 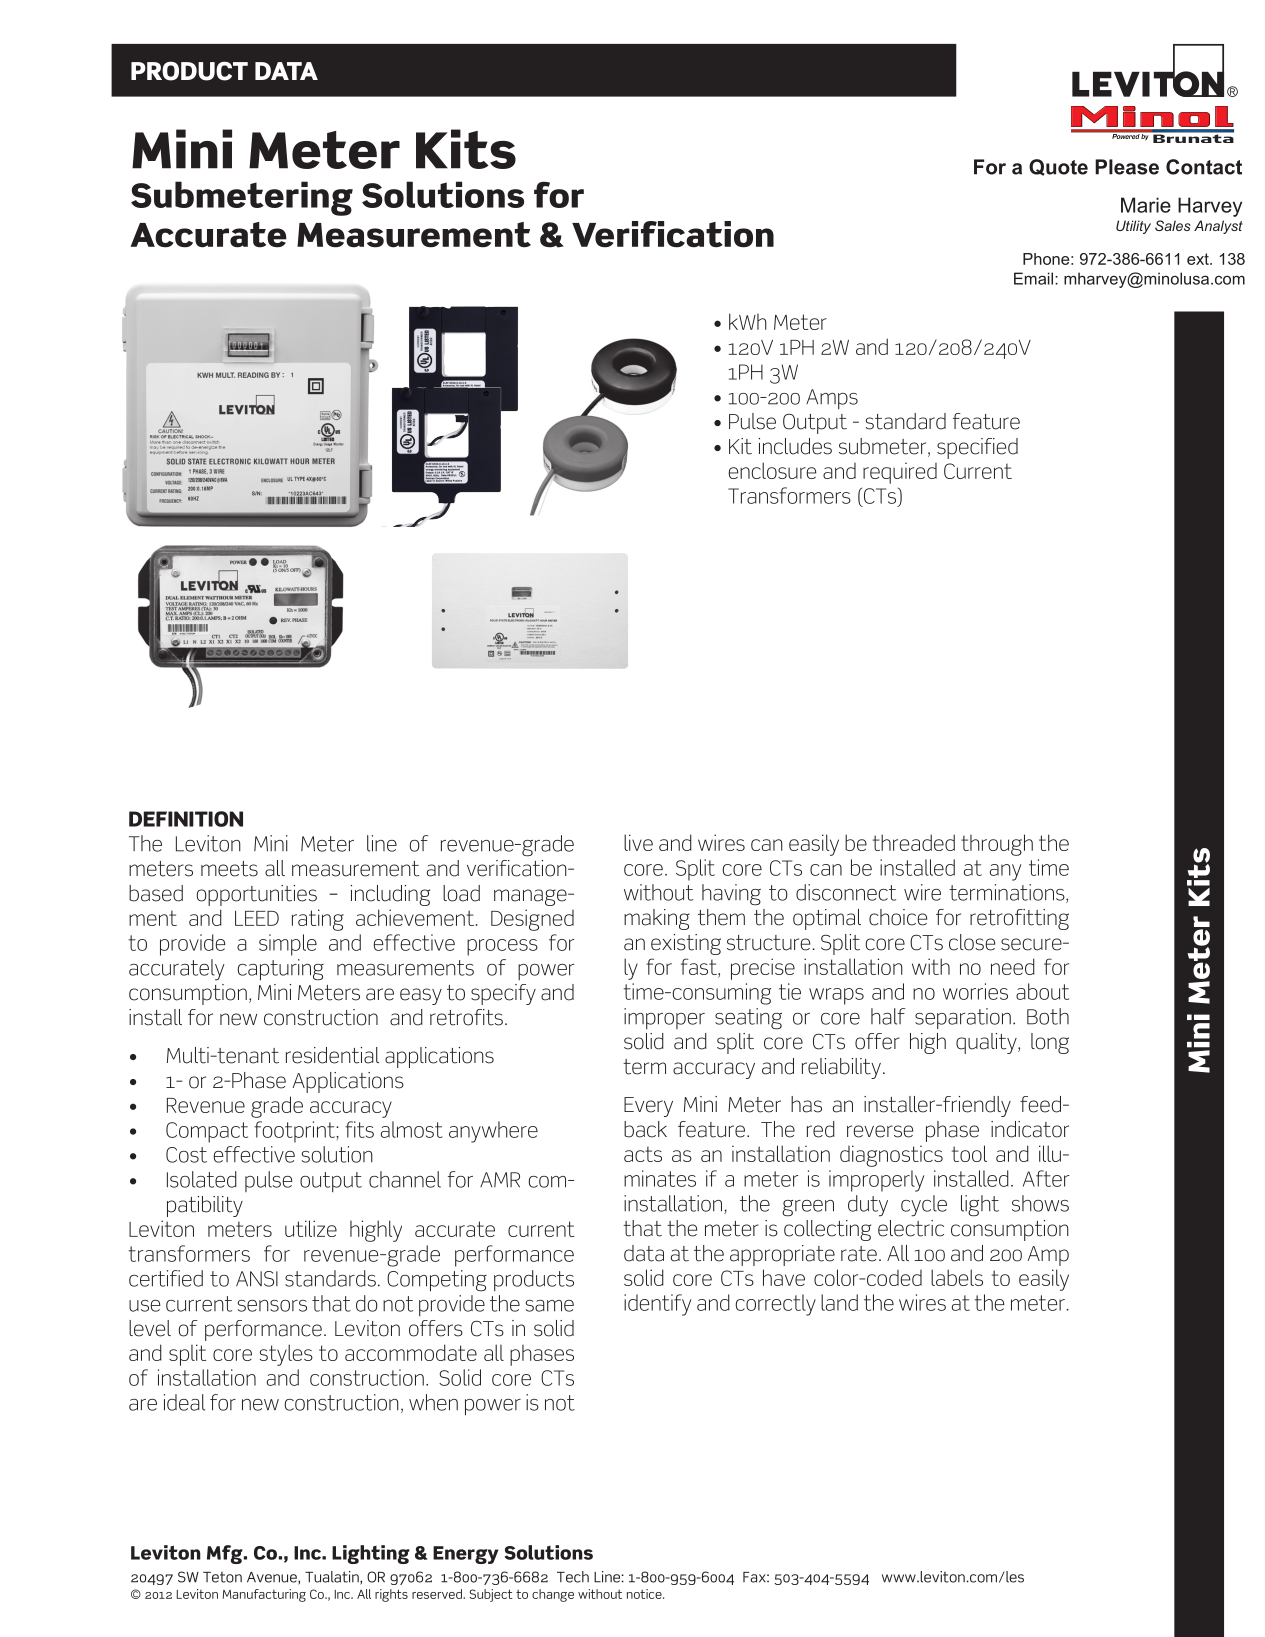 What do you see at coordinates (1133, 227) in the screenshot?
I see `Utility` at bounding box center [1133, 227].
